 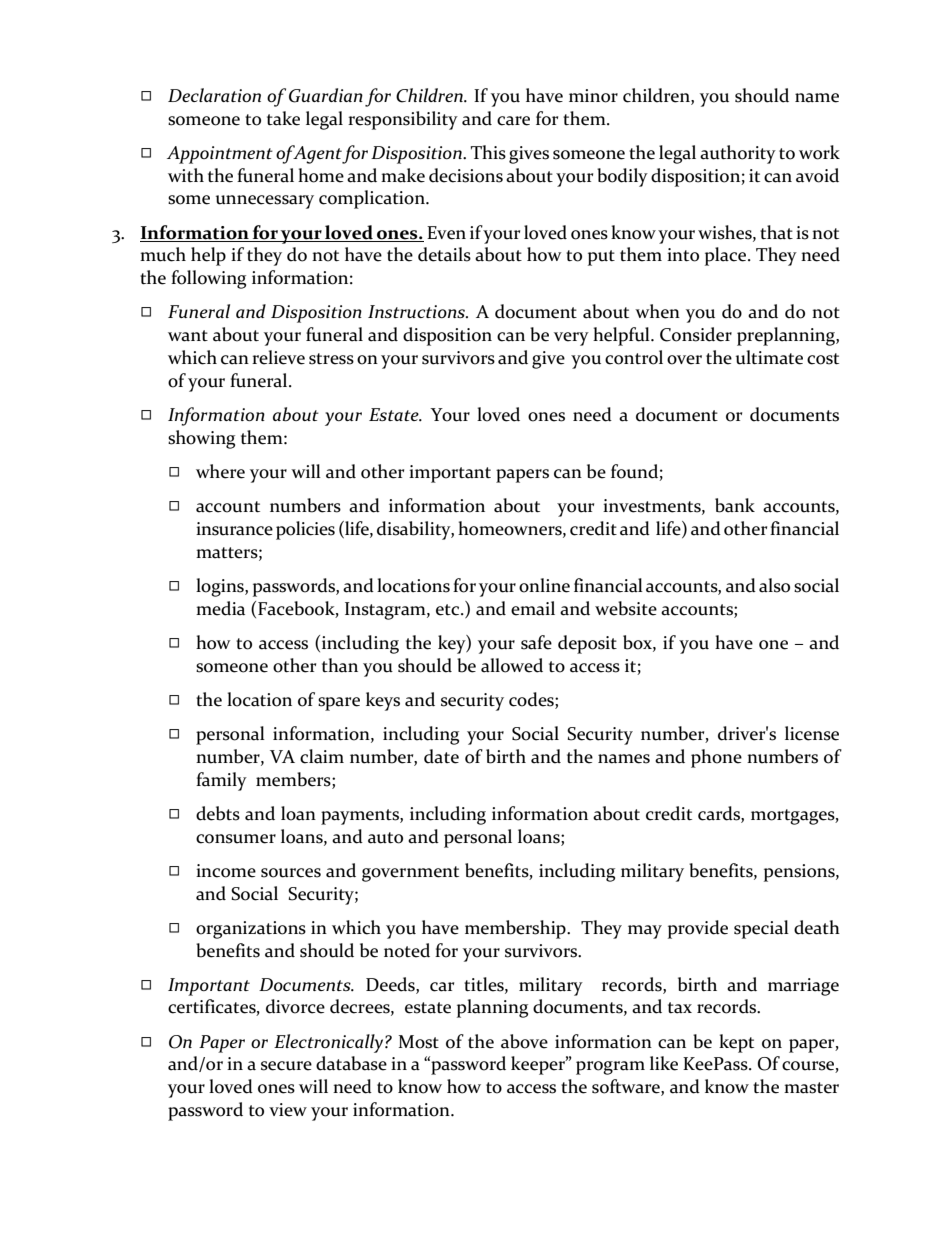 I want to click on media, so click(x=220, y=608).
